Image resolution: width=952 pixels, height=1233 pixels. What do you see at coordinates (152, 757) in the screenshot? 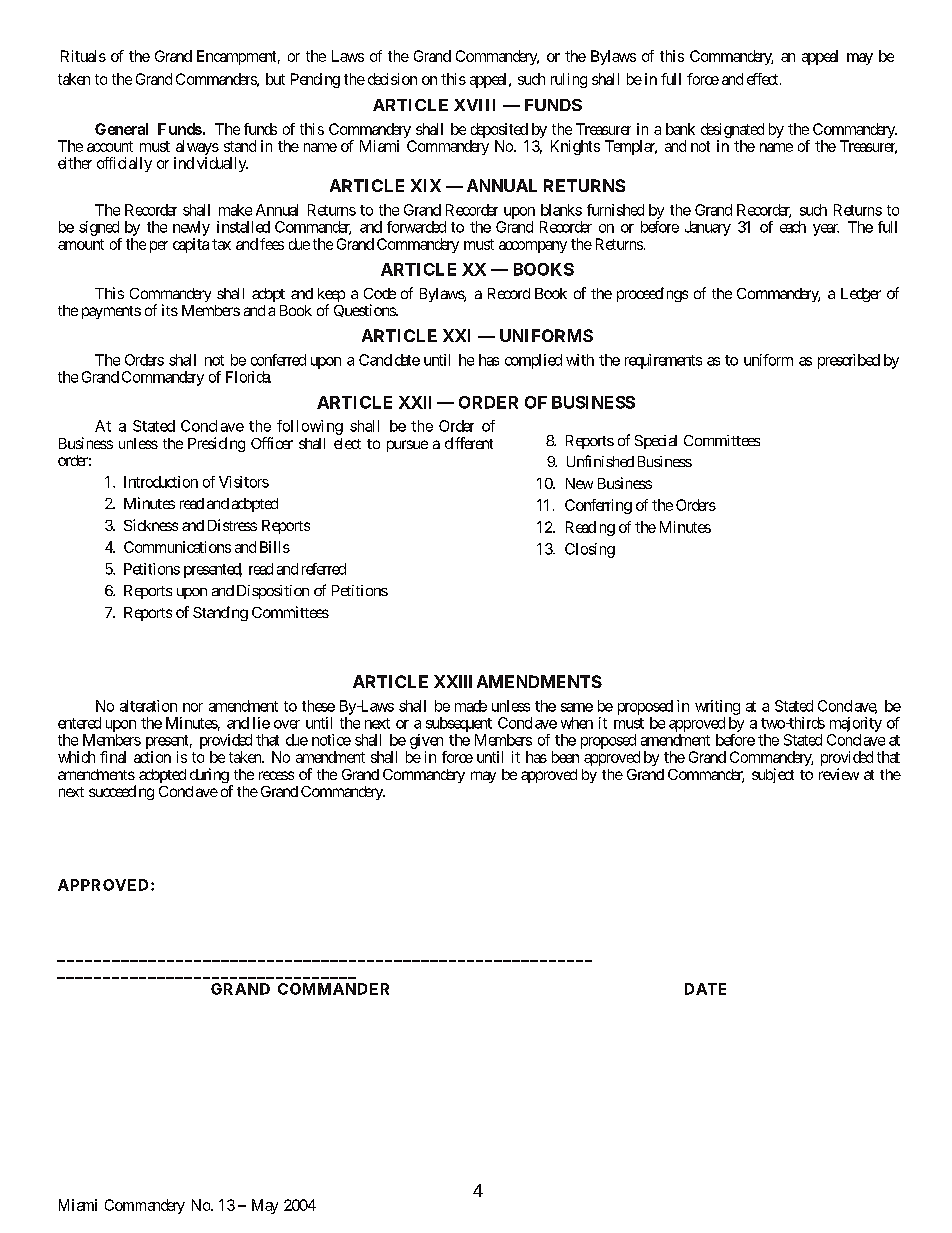
I see `action` at bounding box center [152, 757].
